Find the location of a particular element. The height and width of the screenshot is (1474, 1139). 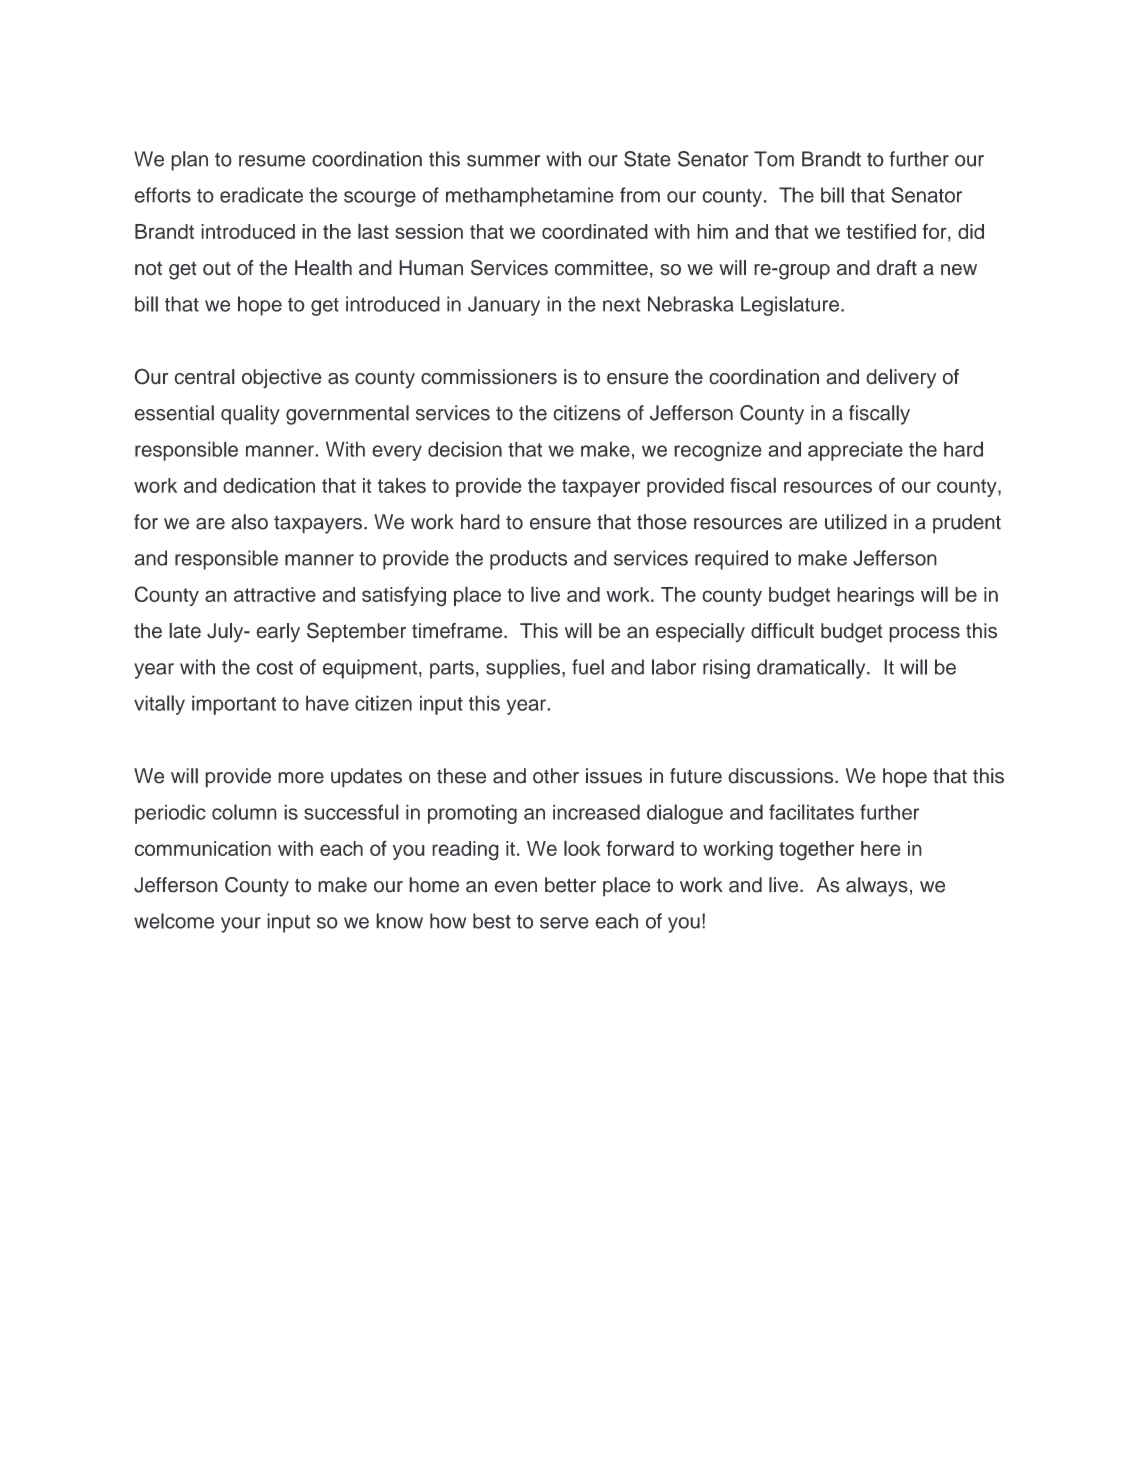

objective is located at coordinates (282, 379).
